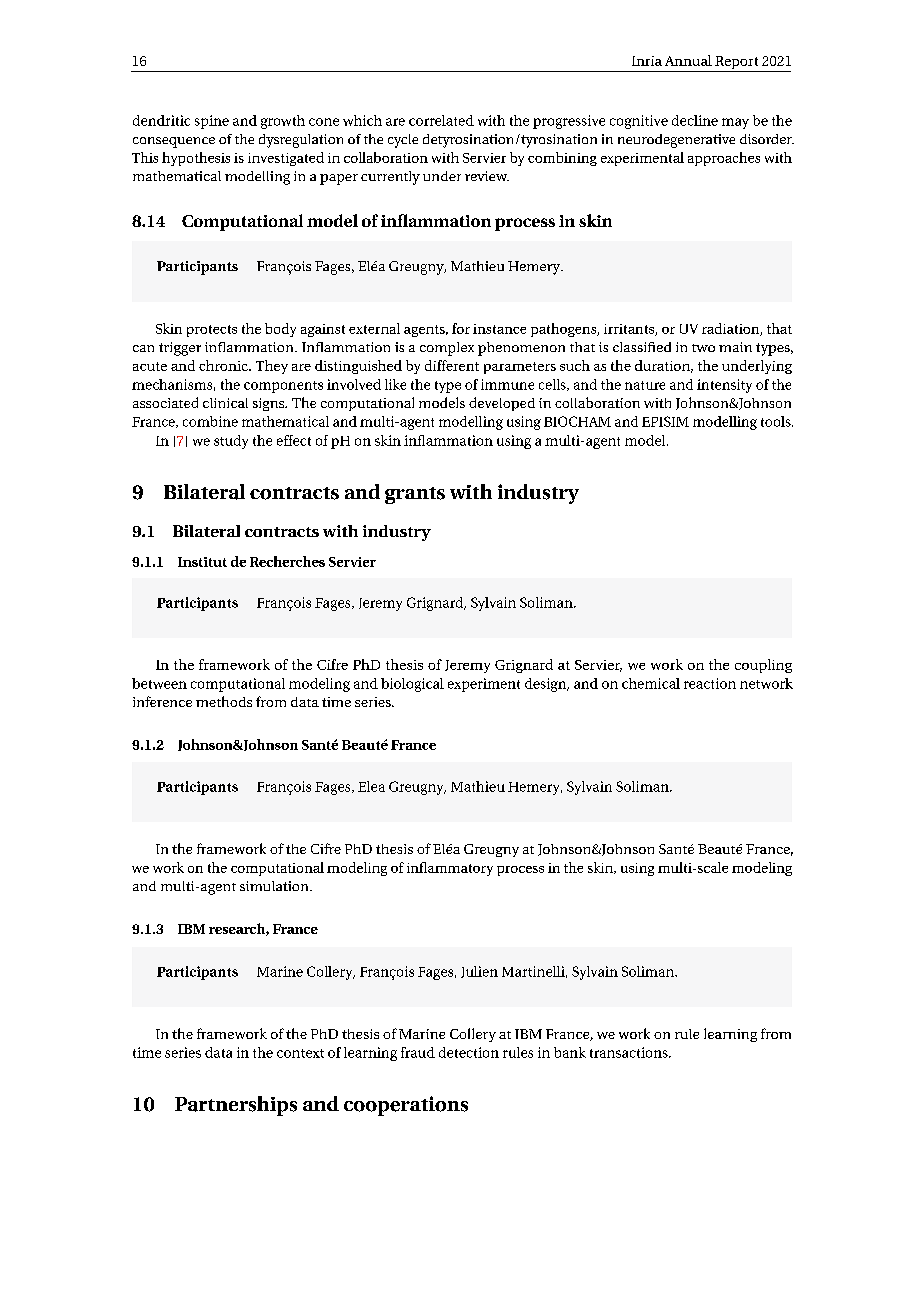 The image size is (924, 1308). I want to click on reaction, so click(710, 683).
